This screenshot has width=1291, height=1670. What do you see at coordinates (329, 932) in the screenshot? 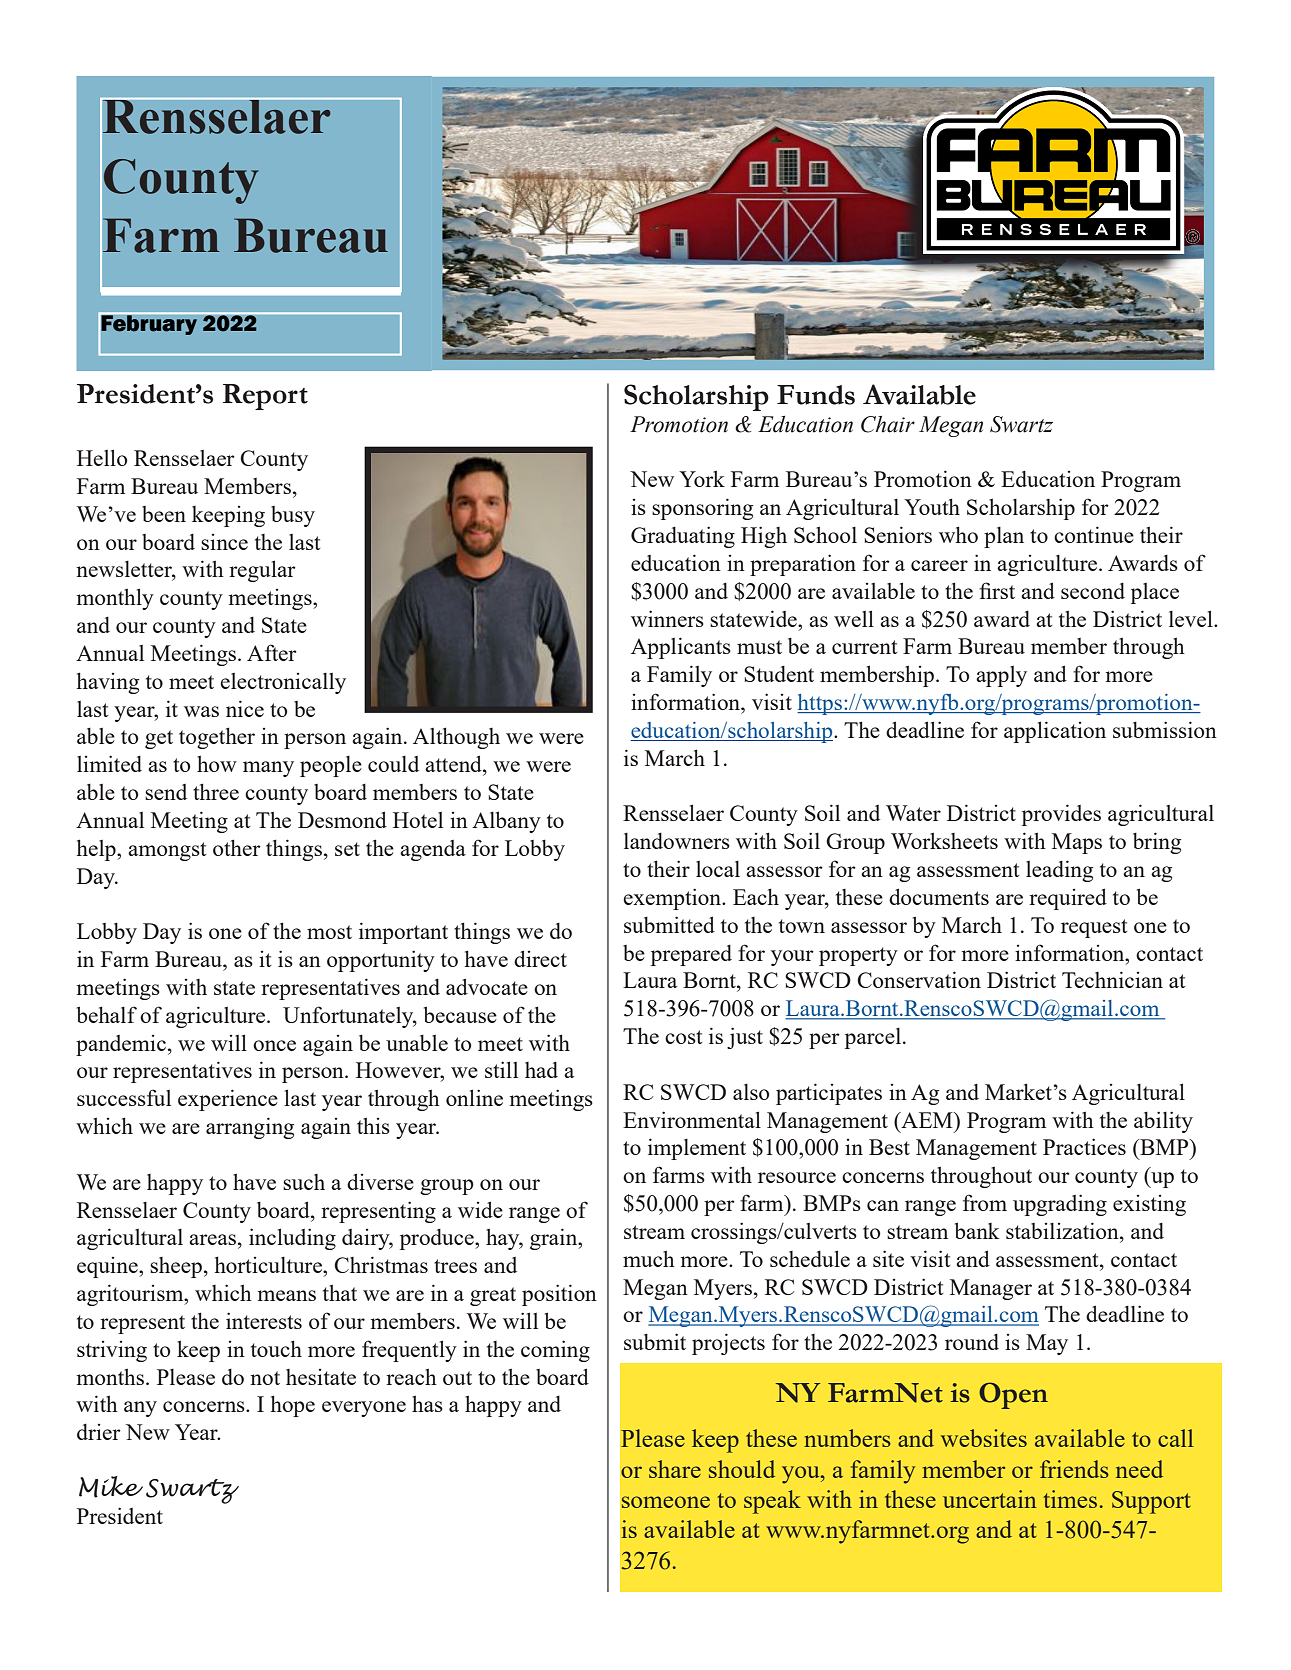
I see `most` at bounding box center [329, 932].
